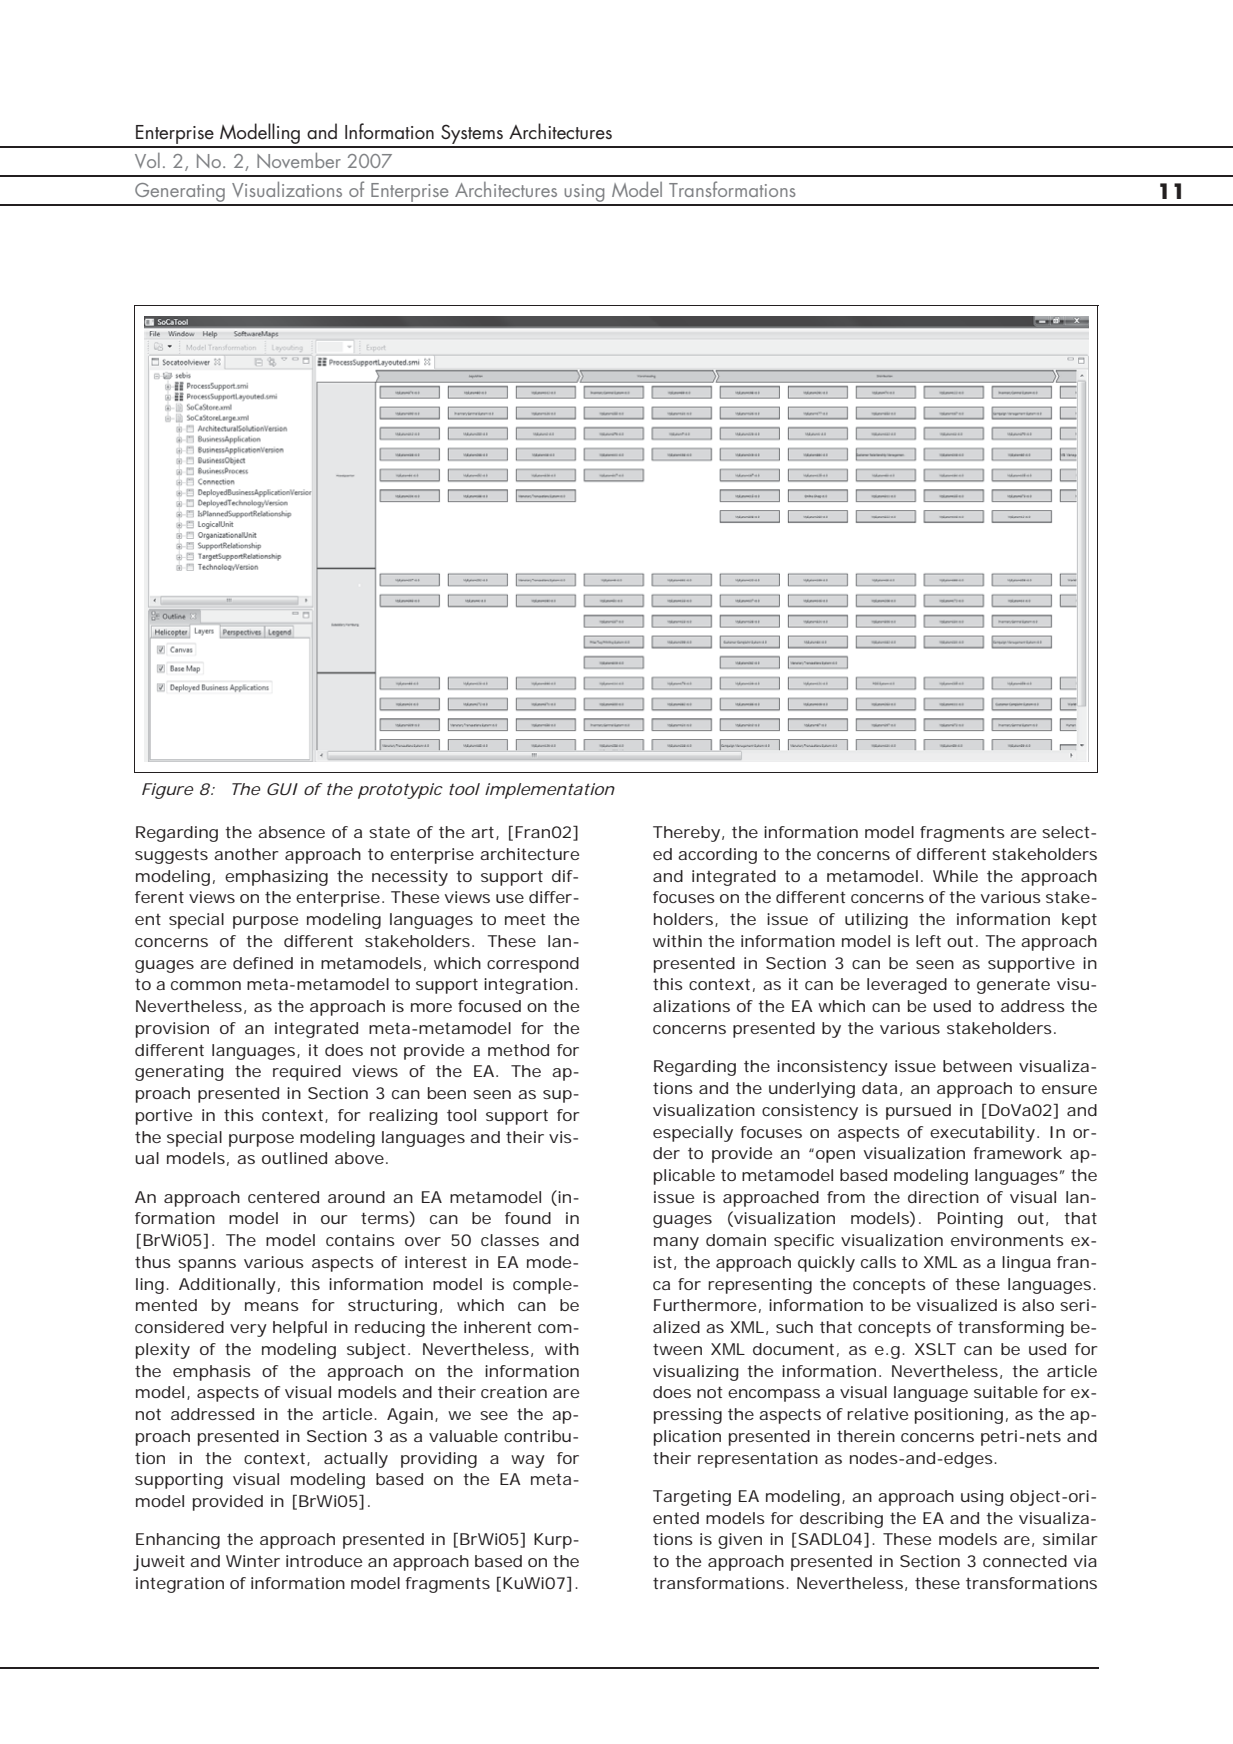  I want to click on required, so click(307, 1073).
